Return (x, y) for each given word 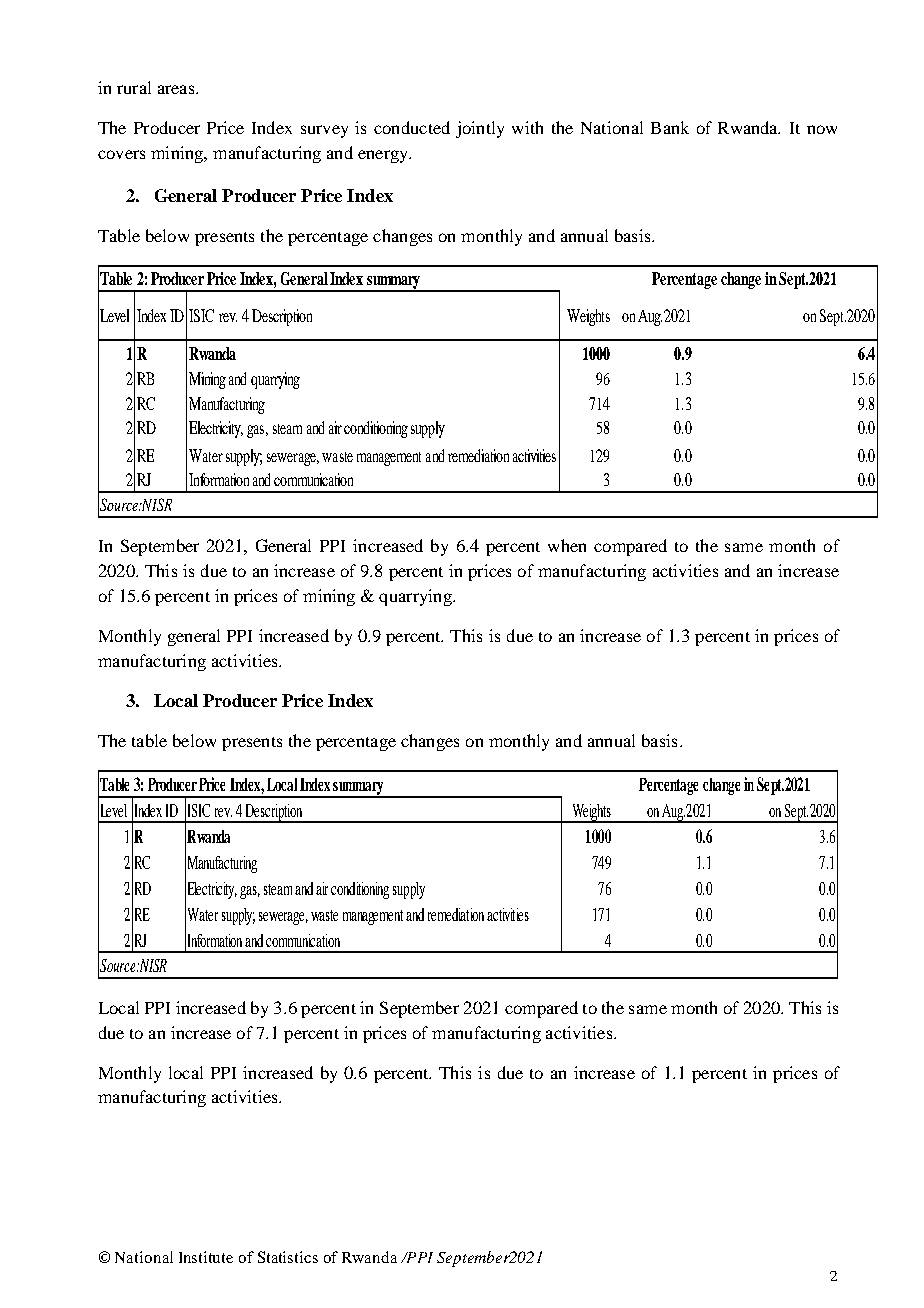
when (567, 545)
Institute (206, 1257)
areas (176, 89)
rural (134, 87)
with (527, 127)
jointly (480, 129)
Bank (670, 127)
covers (121, 154)
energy (384, 156)
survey (324, 131)
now (822, 129)
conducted (412, 127)
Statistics (288, 1257)
